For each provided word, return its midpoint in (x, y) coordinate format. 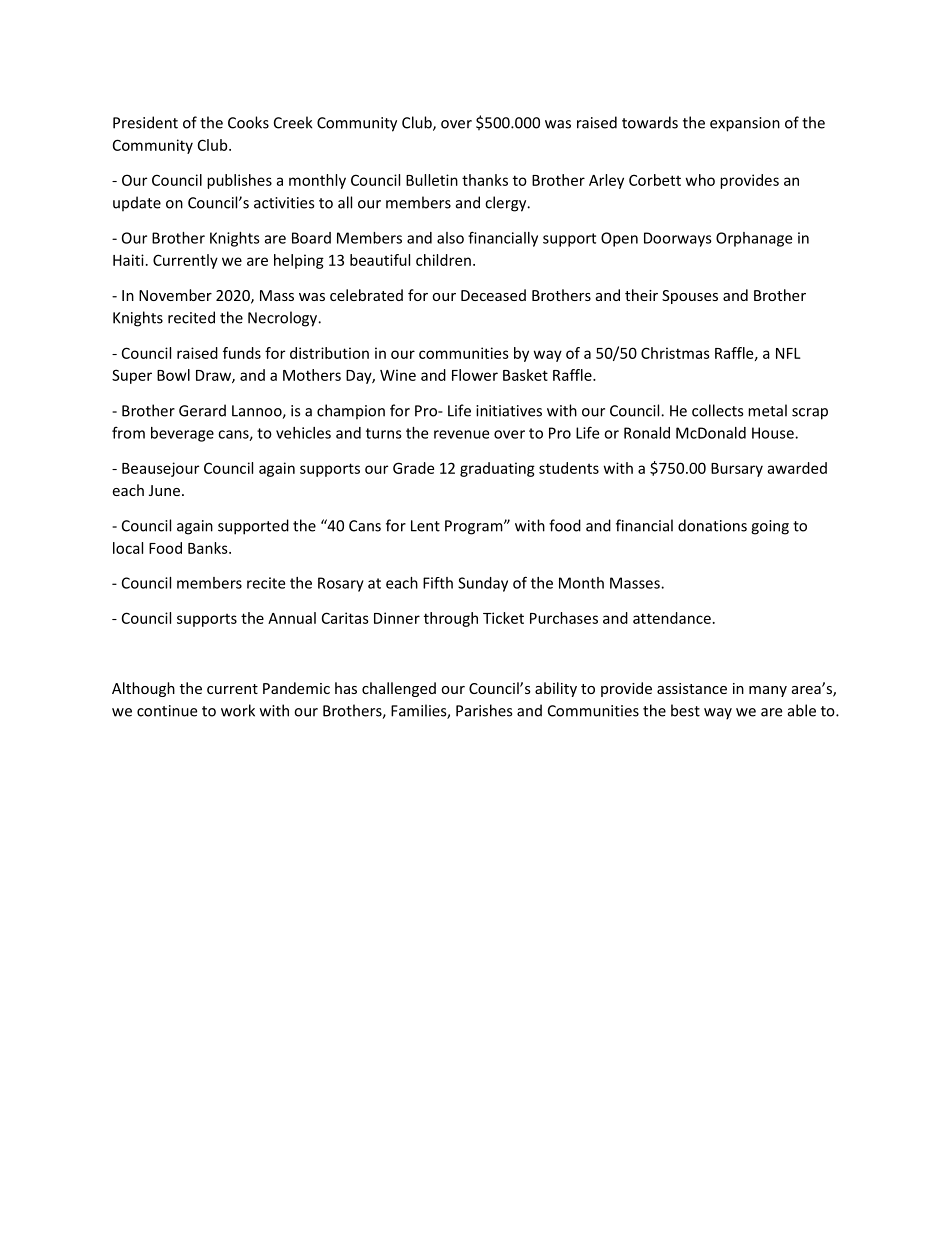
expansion (745, 124)
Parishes (484, 710)
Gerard (202, 410)
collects (717, 410)
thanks (485, 180)
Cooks (248, 122)
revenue (461, 434)
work (238, 710)
